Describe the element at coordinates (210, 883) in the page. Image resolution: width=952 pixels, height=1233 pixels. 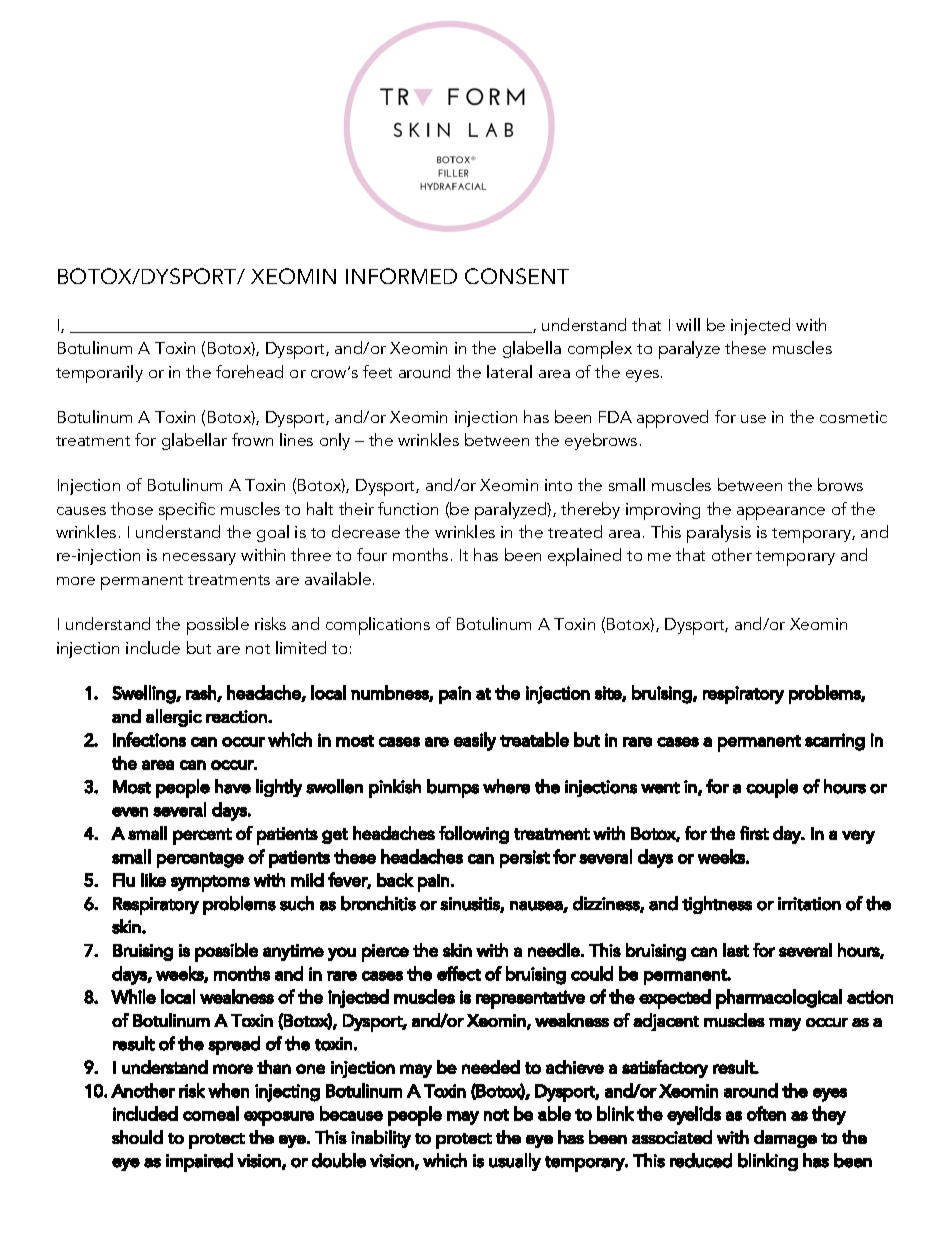
I see `symptoms` at that location.
